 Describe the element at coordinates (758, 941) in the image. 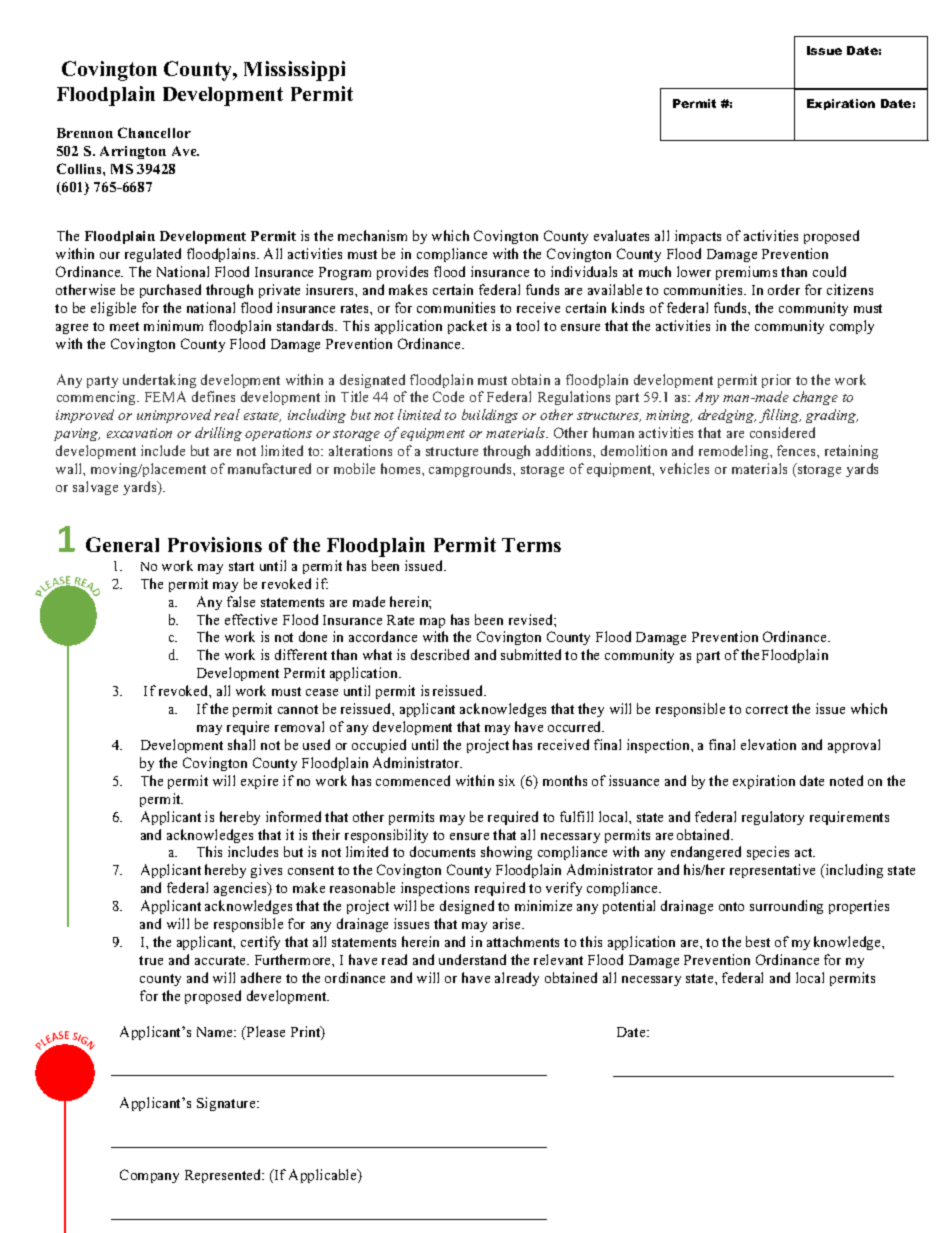

I see `best` at that location.
